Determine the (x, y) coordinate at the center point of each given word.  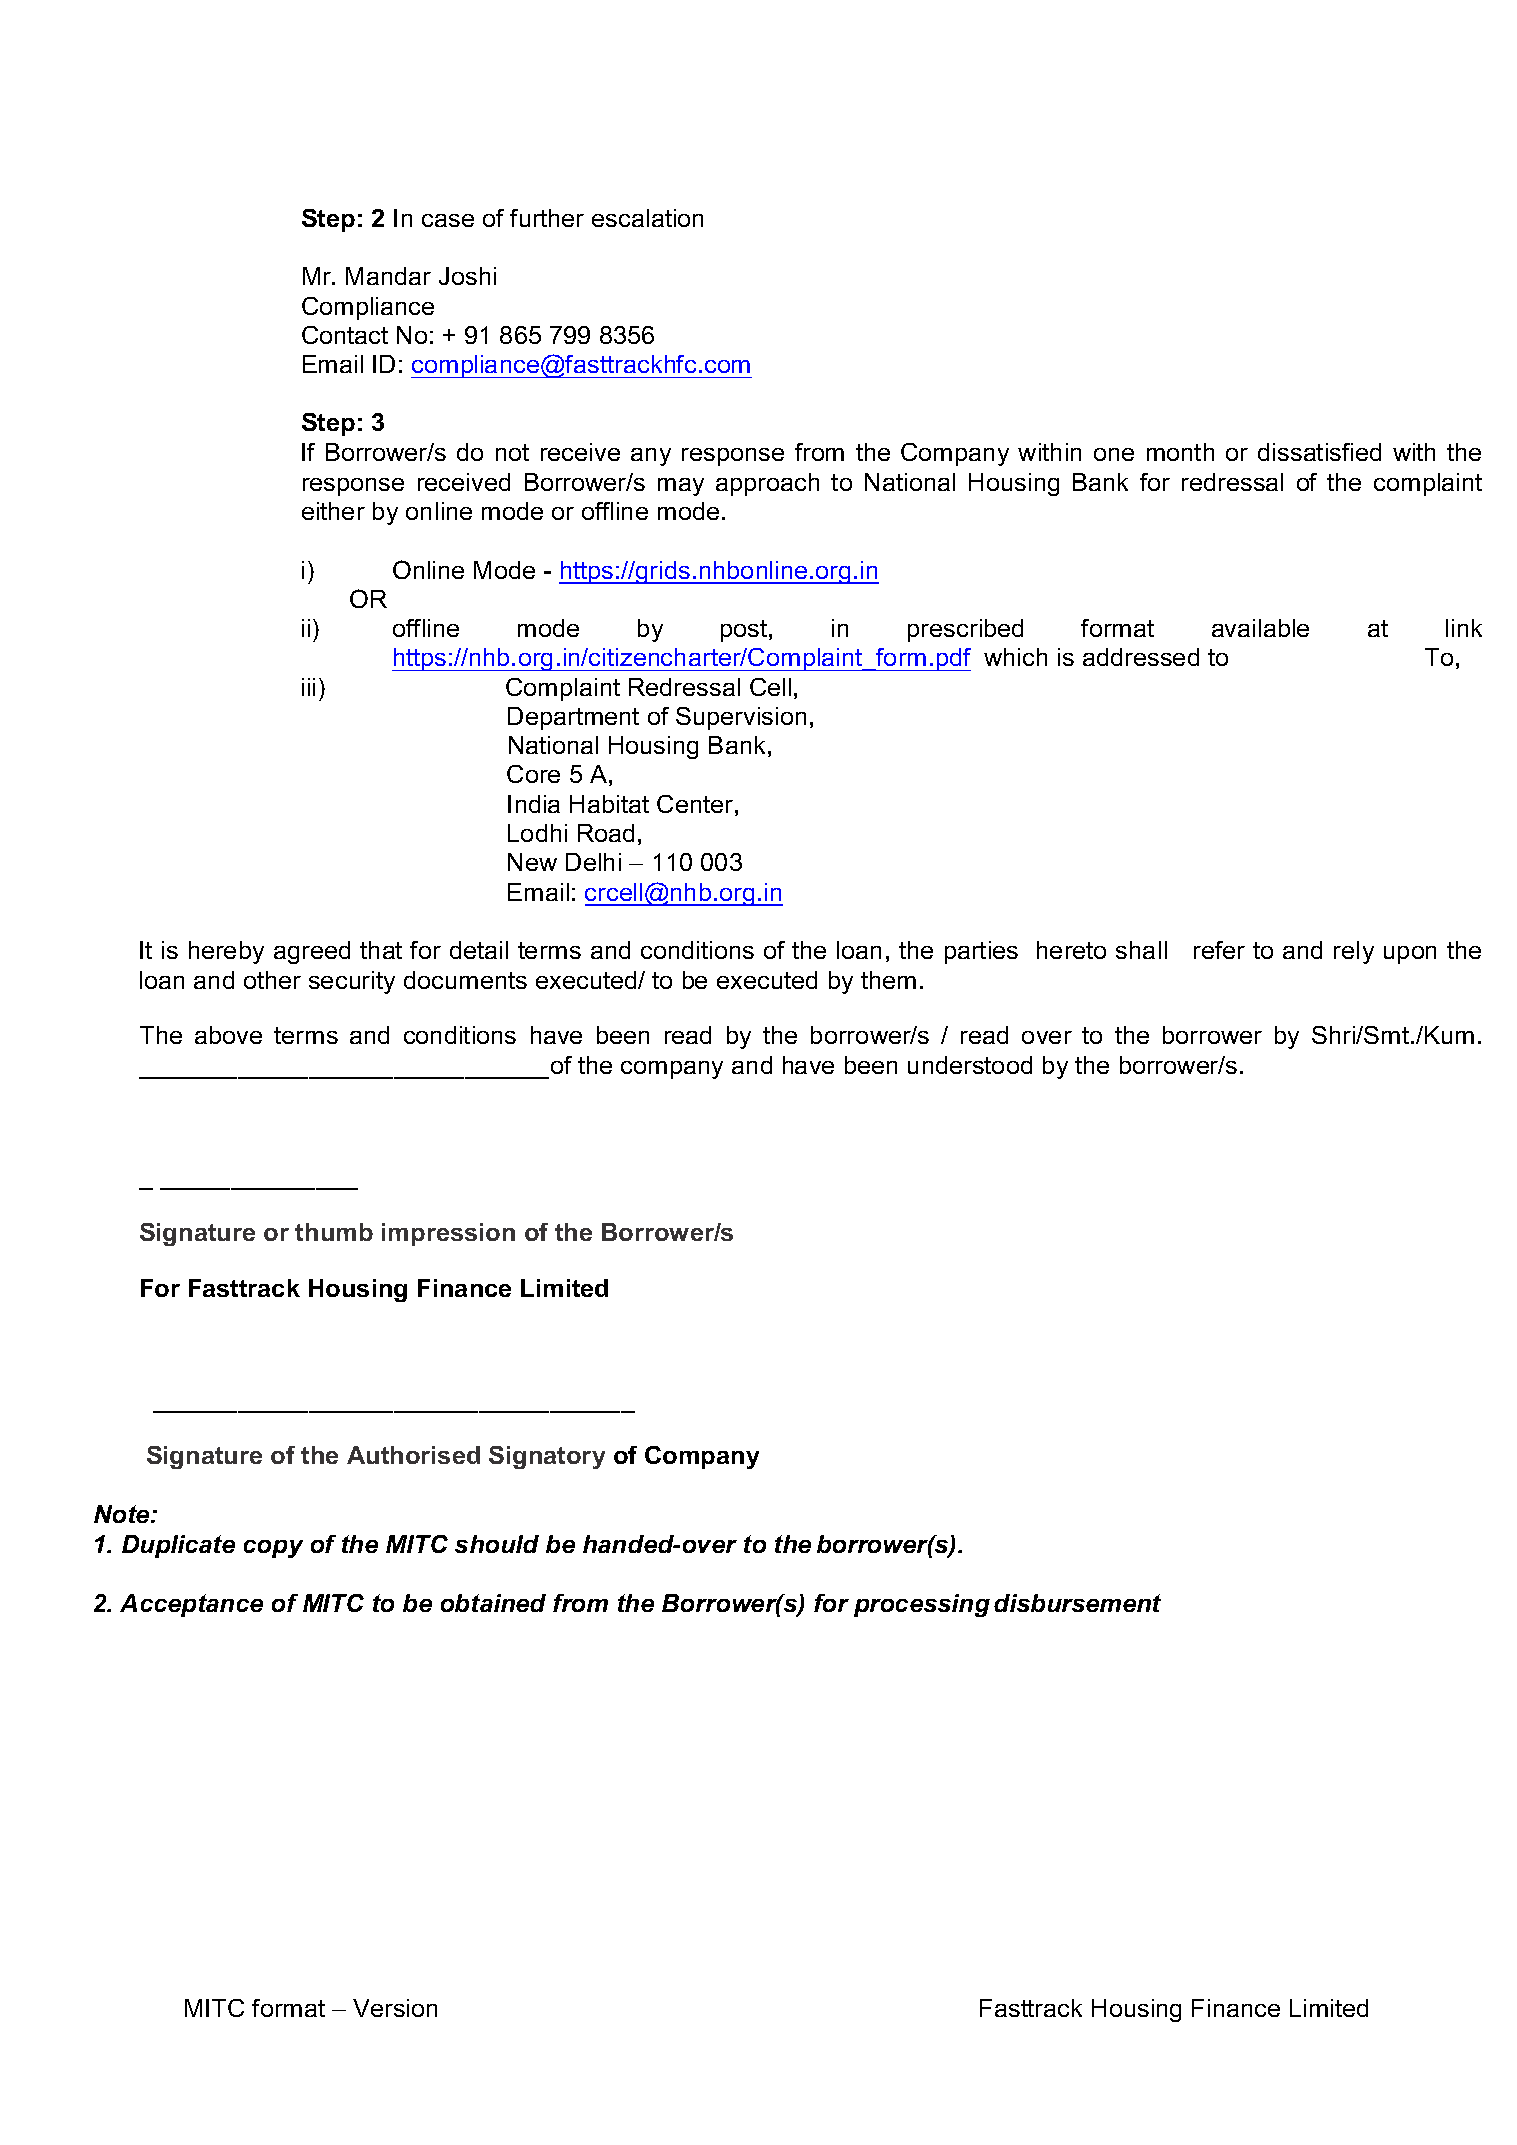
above (228, 1035)
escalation (647, 218)
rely (1354, 952)
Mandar (388, 276)
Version (395, 2008)
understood (970, 1065)
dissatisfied (1319, 452)
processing (922, 1605)
